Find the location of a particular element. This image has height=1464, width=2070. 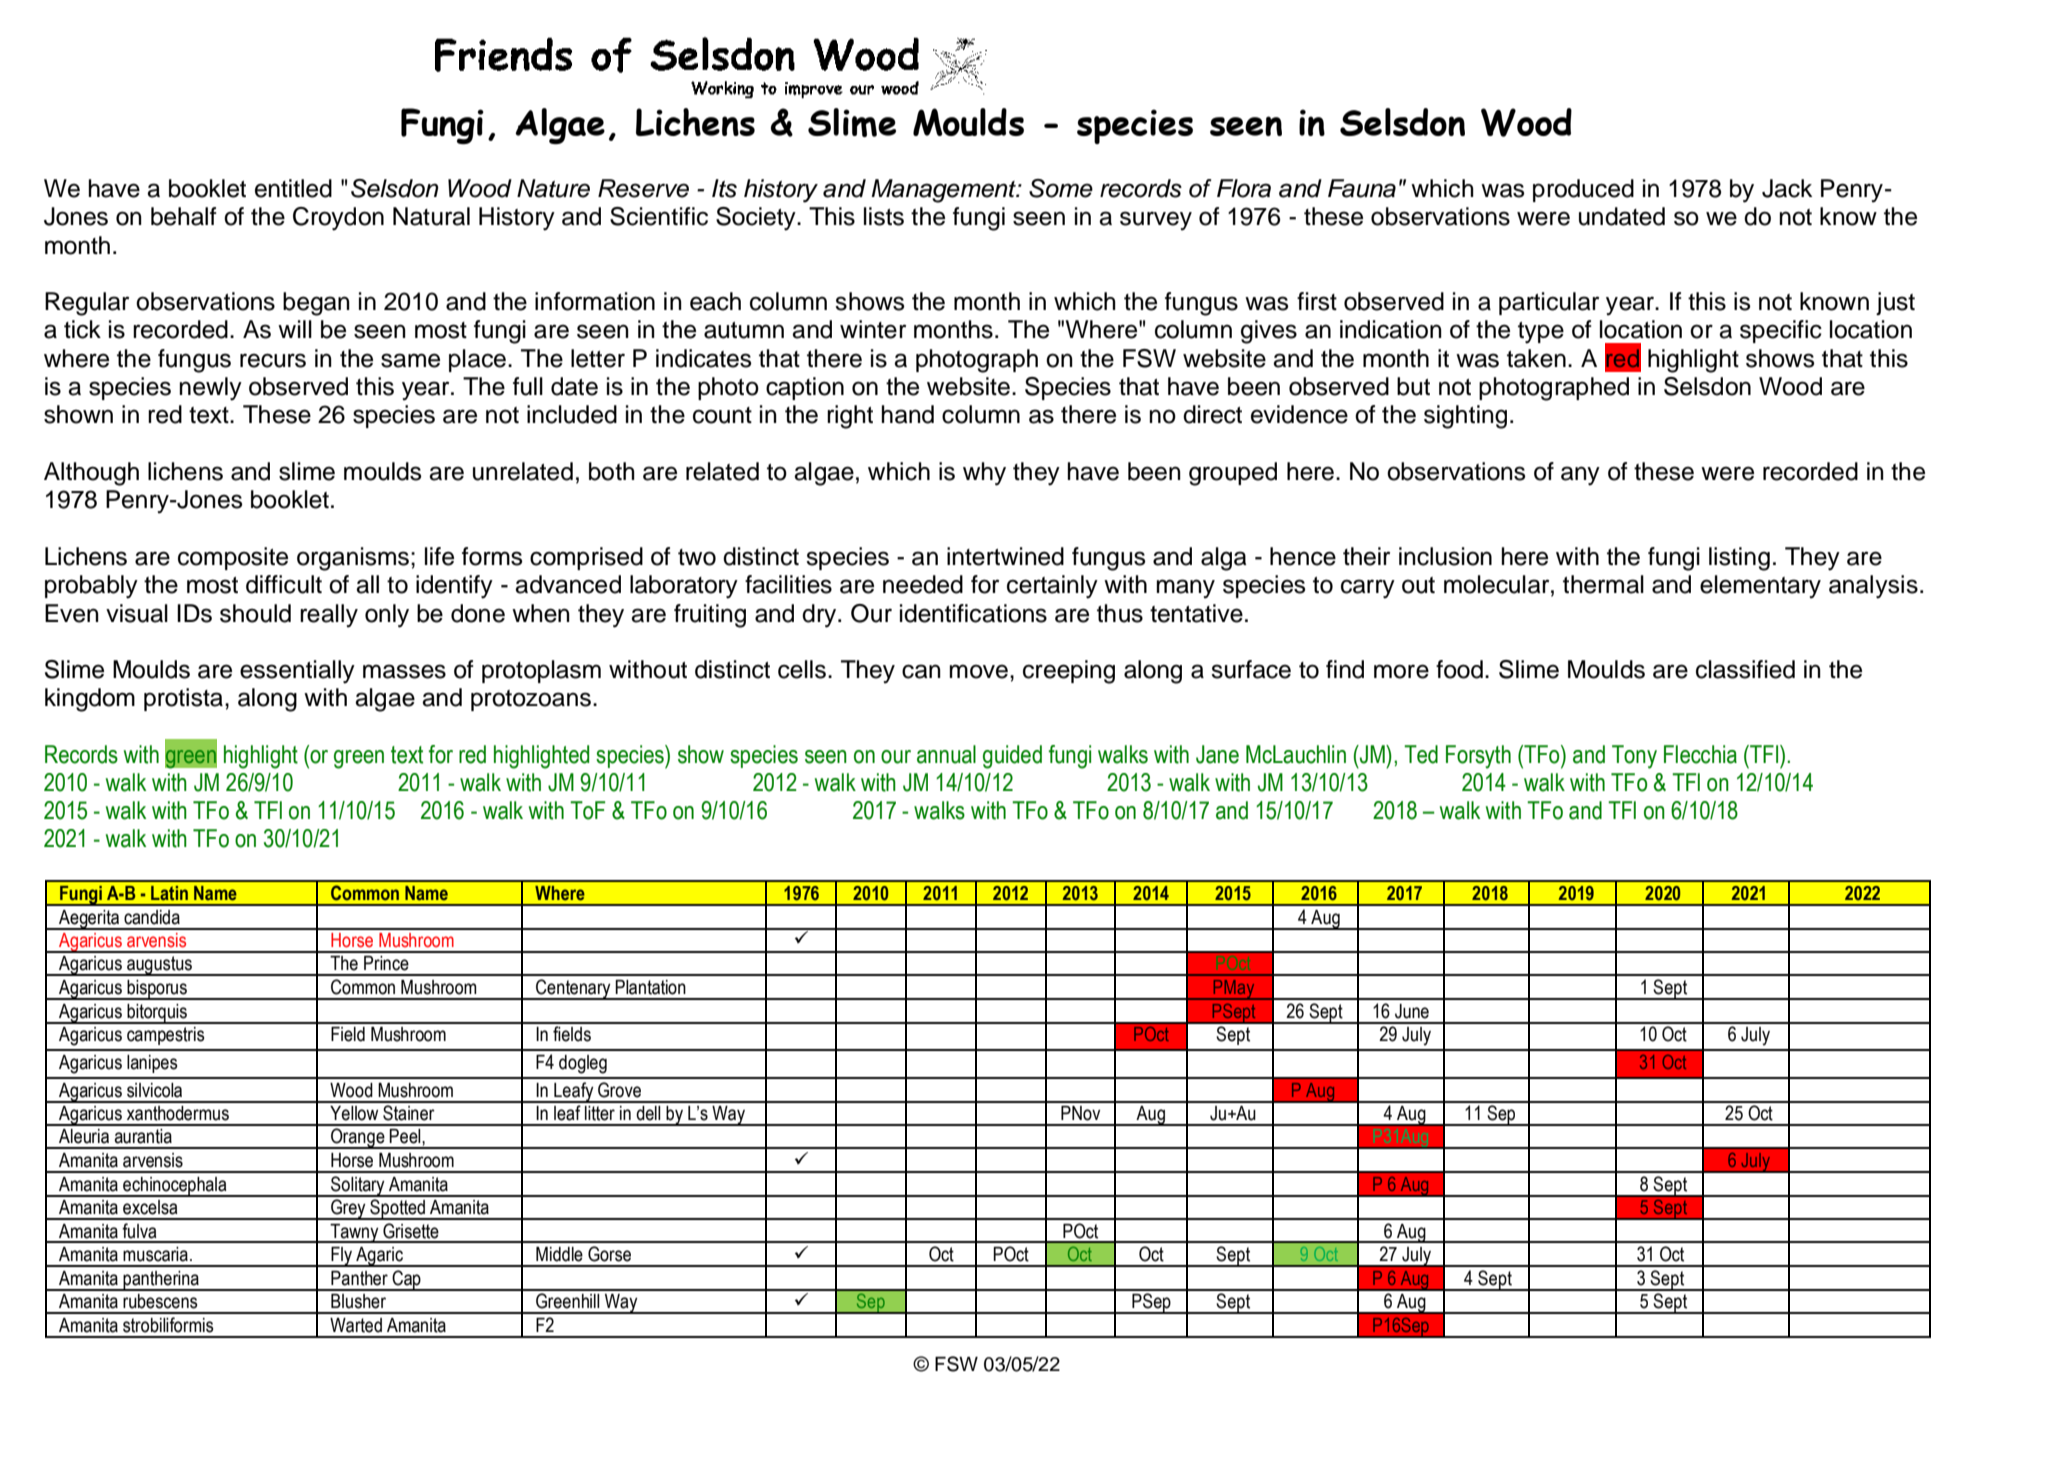

lists is located at coordinates (884, 216).
